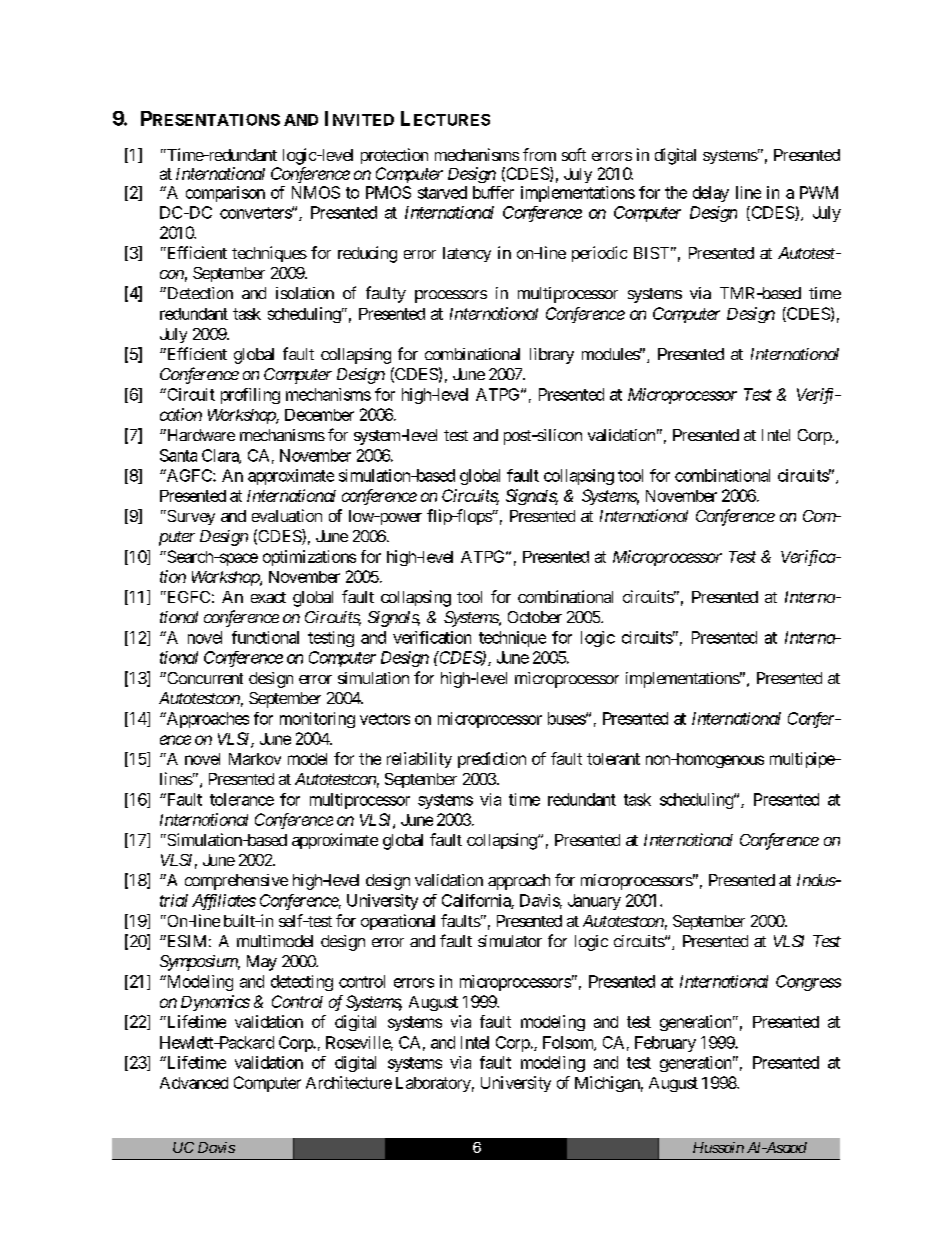 The height and width of the image is (1233, 952). I want to click on buffer, so click(493, 192).
